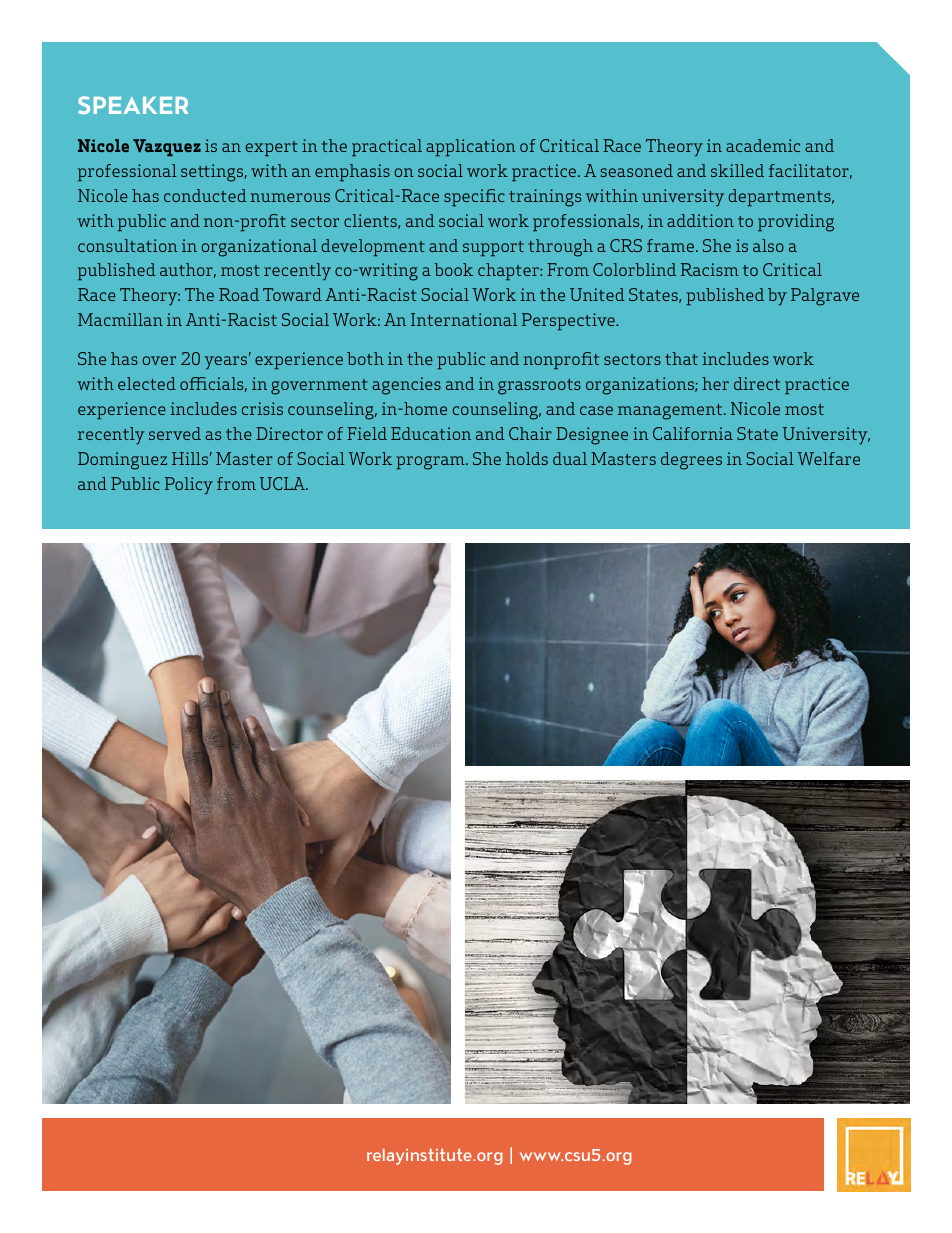  Describe the element at coordinates (470, 147) in the screenshot. I see `application` at that location.
